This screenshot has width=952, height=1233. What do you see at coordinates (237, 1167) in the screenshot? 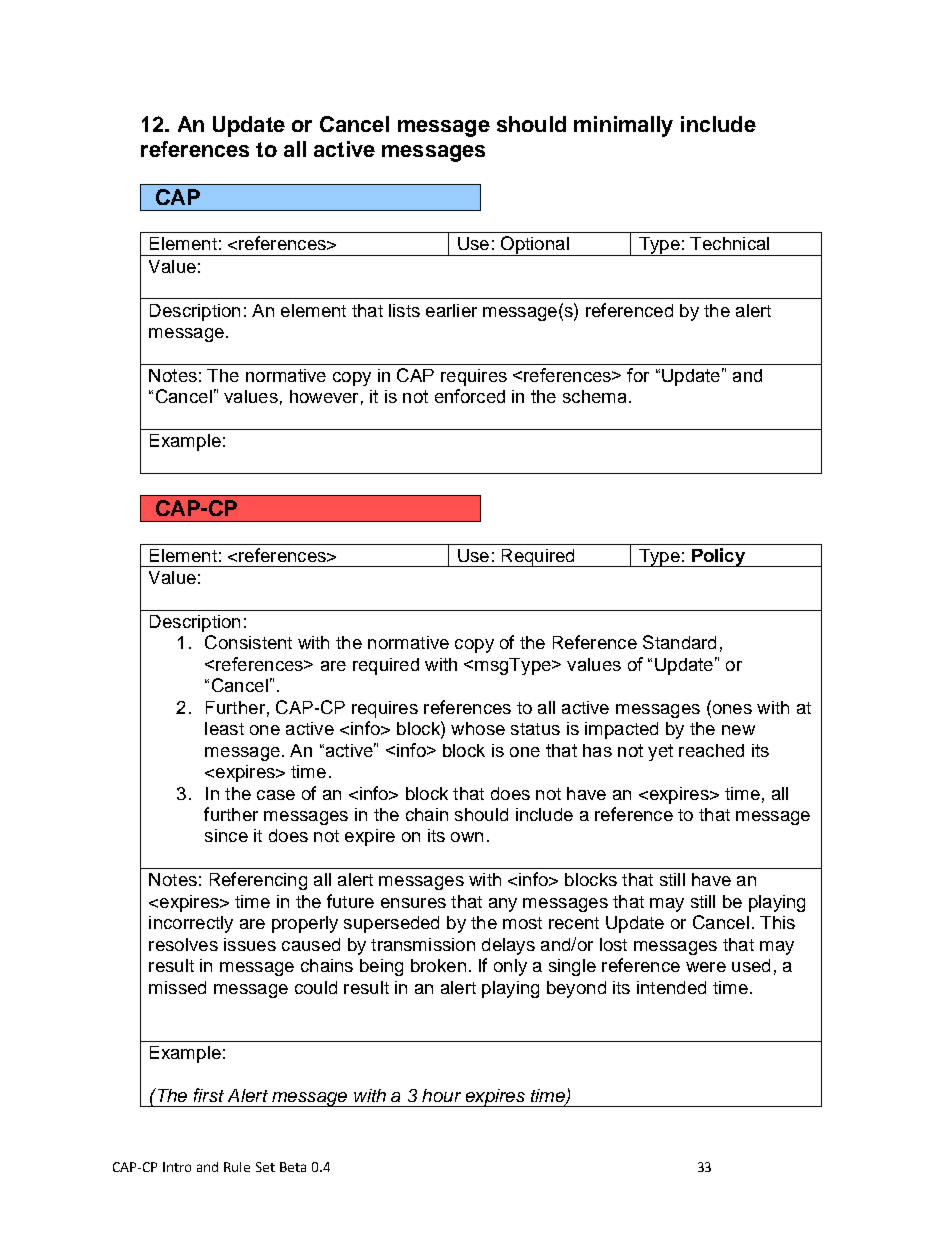
I see `Rule` at bounding box center [237, 1167].
